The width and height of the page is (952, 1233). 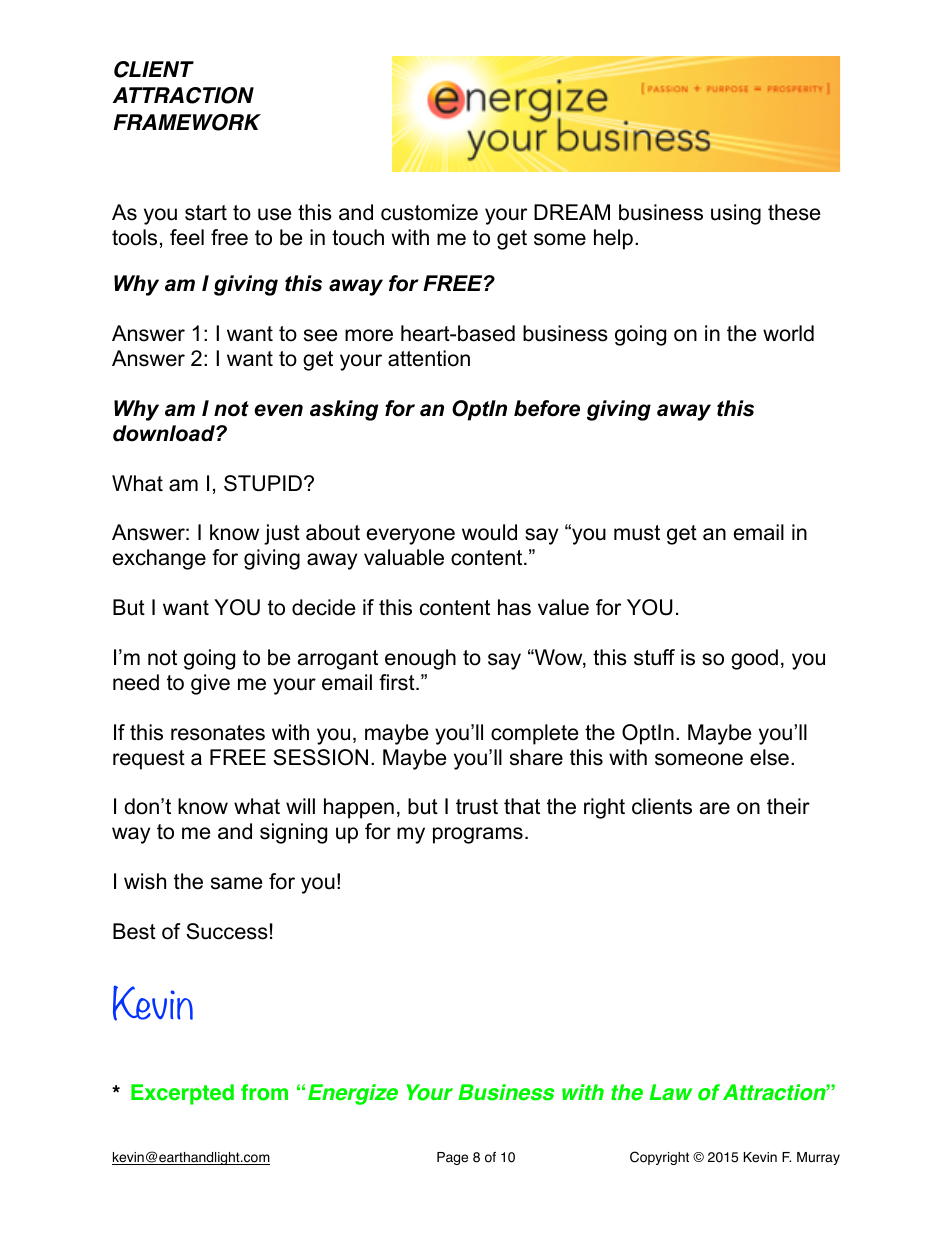 I want to click on must, so click(x=637, y=533).
